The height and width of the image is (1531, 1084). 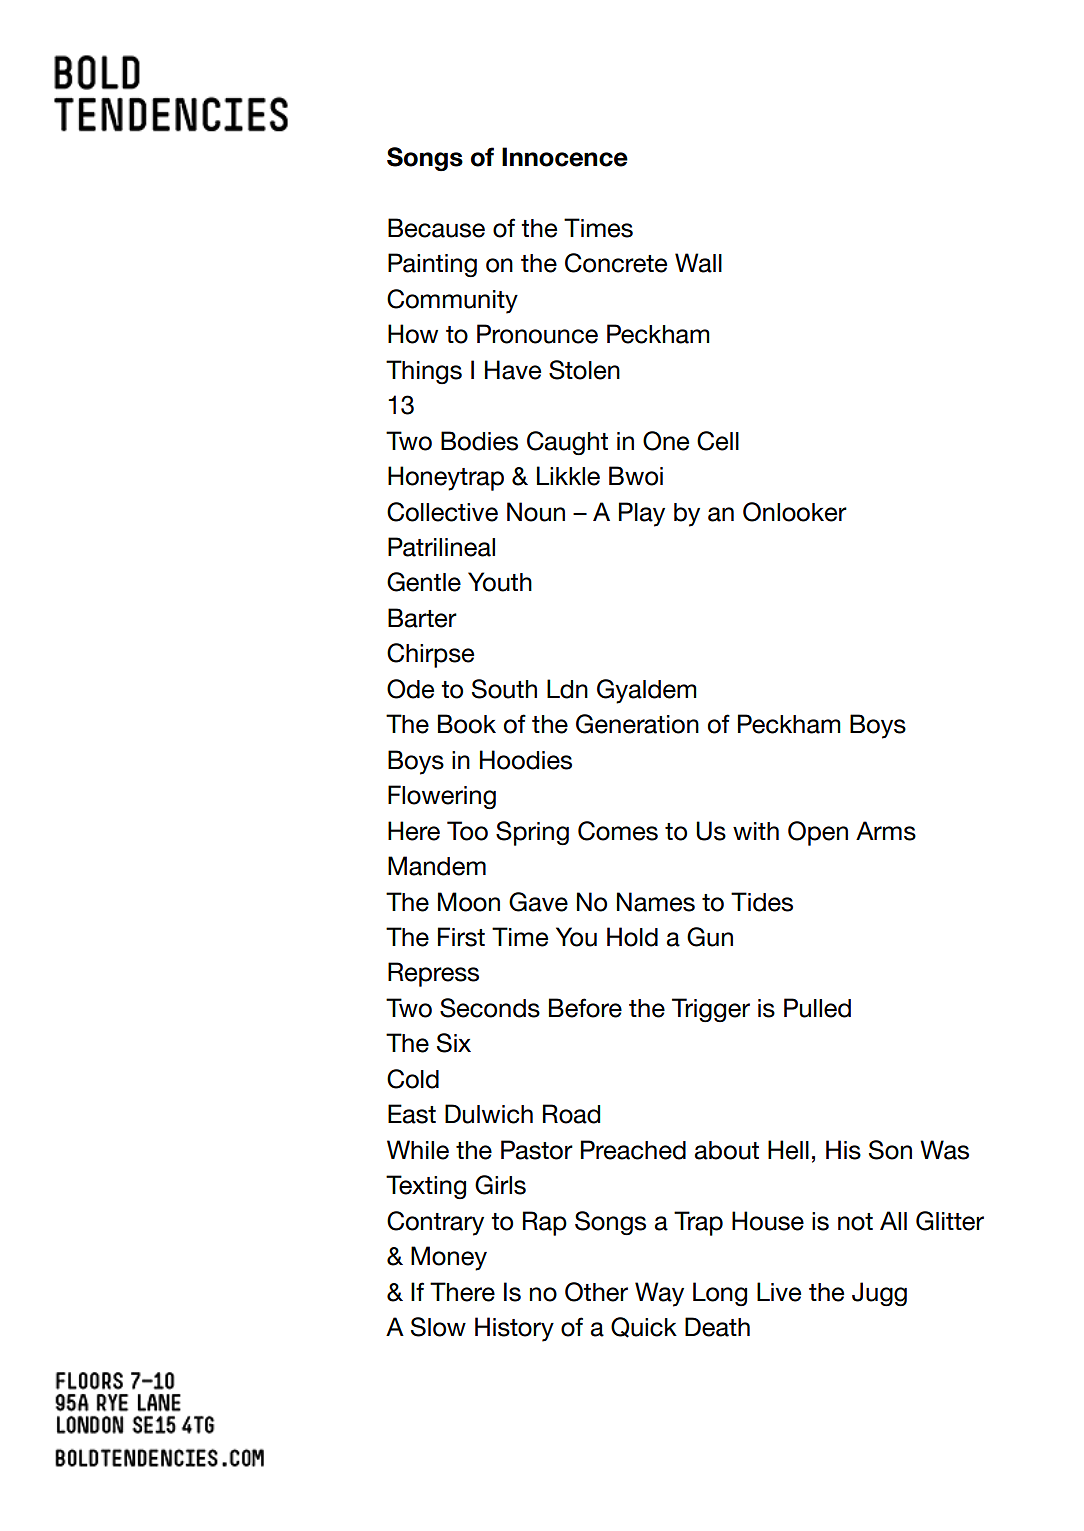 I want to click on Onlooker, so click(x=795, y=512).
